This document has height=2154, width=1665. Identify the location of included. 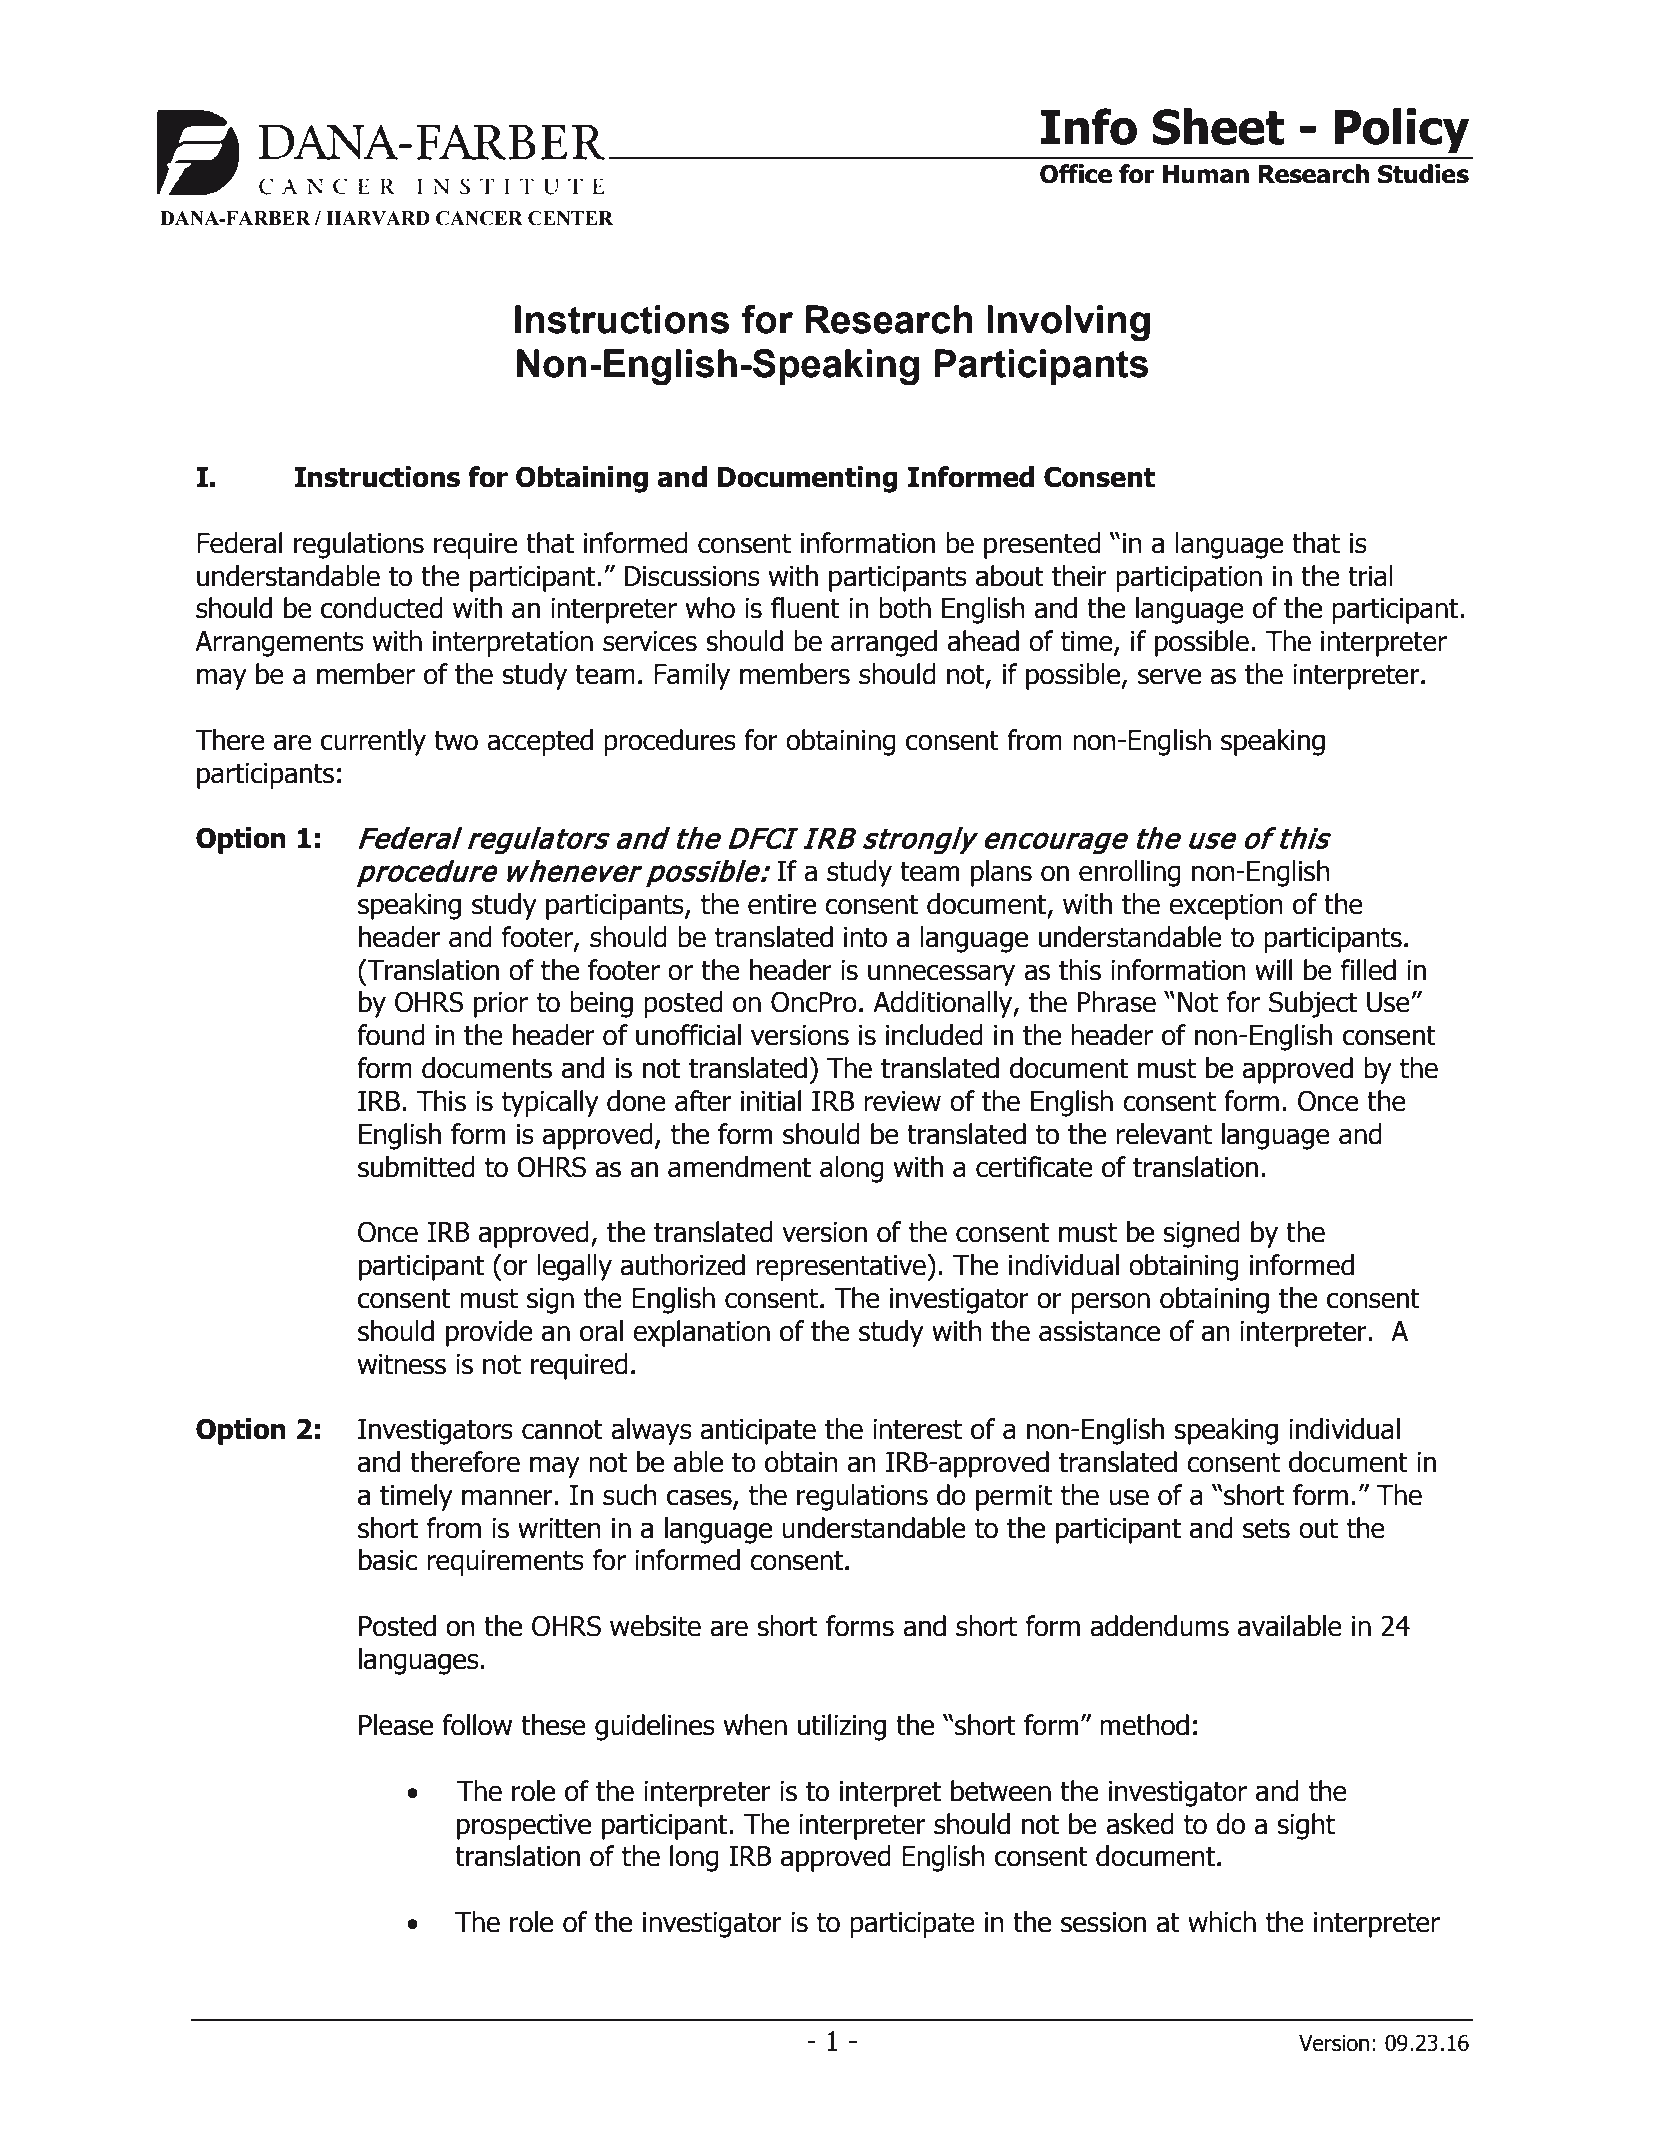
(934, 1035).
